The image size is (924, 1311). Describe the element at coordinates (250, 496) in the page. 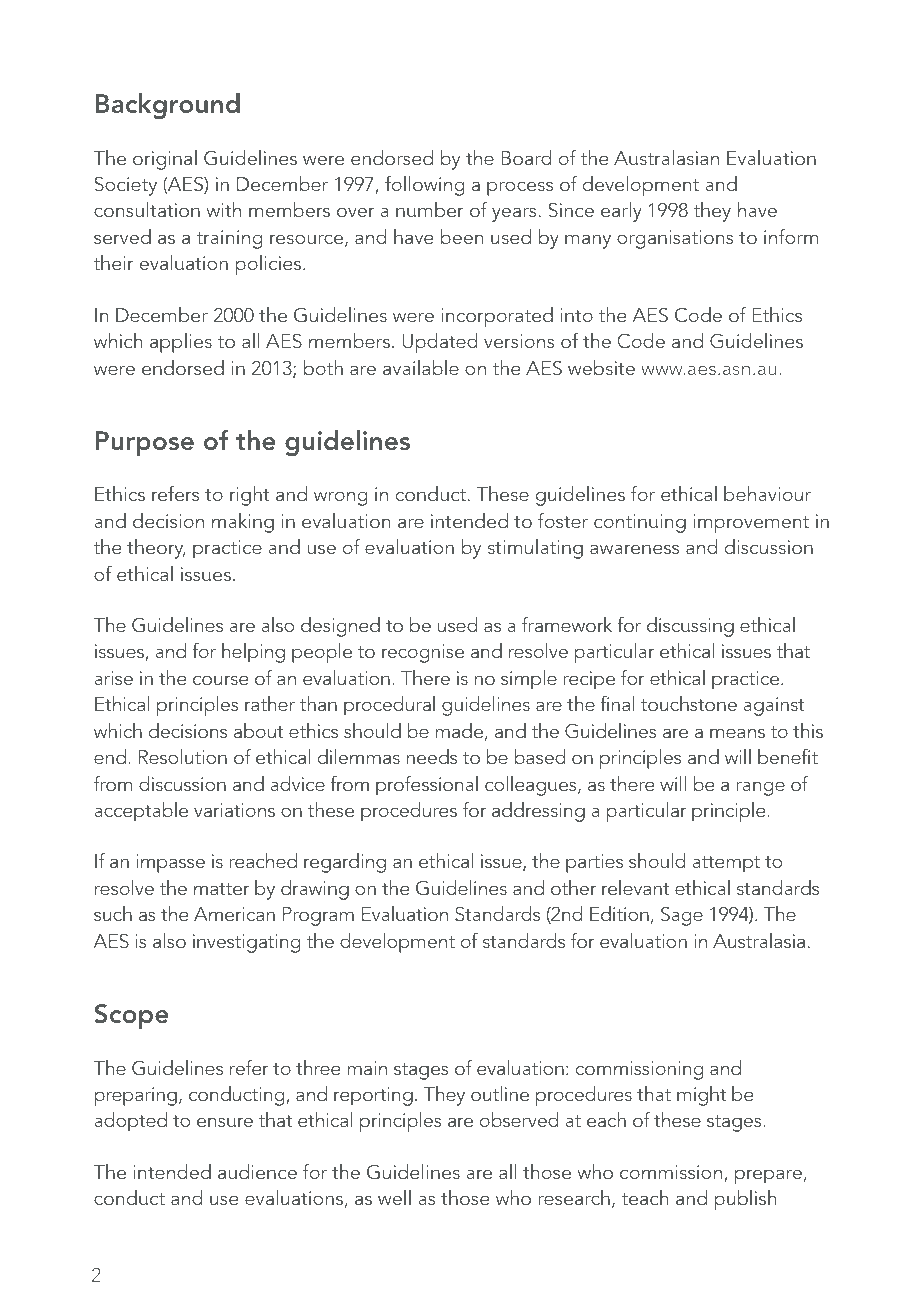

I see `right` at that location.
